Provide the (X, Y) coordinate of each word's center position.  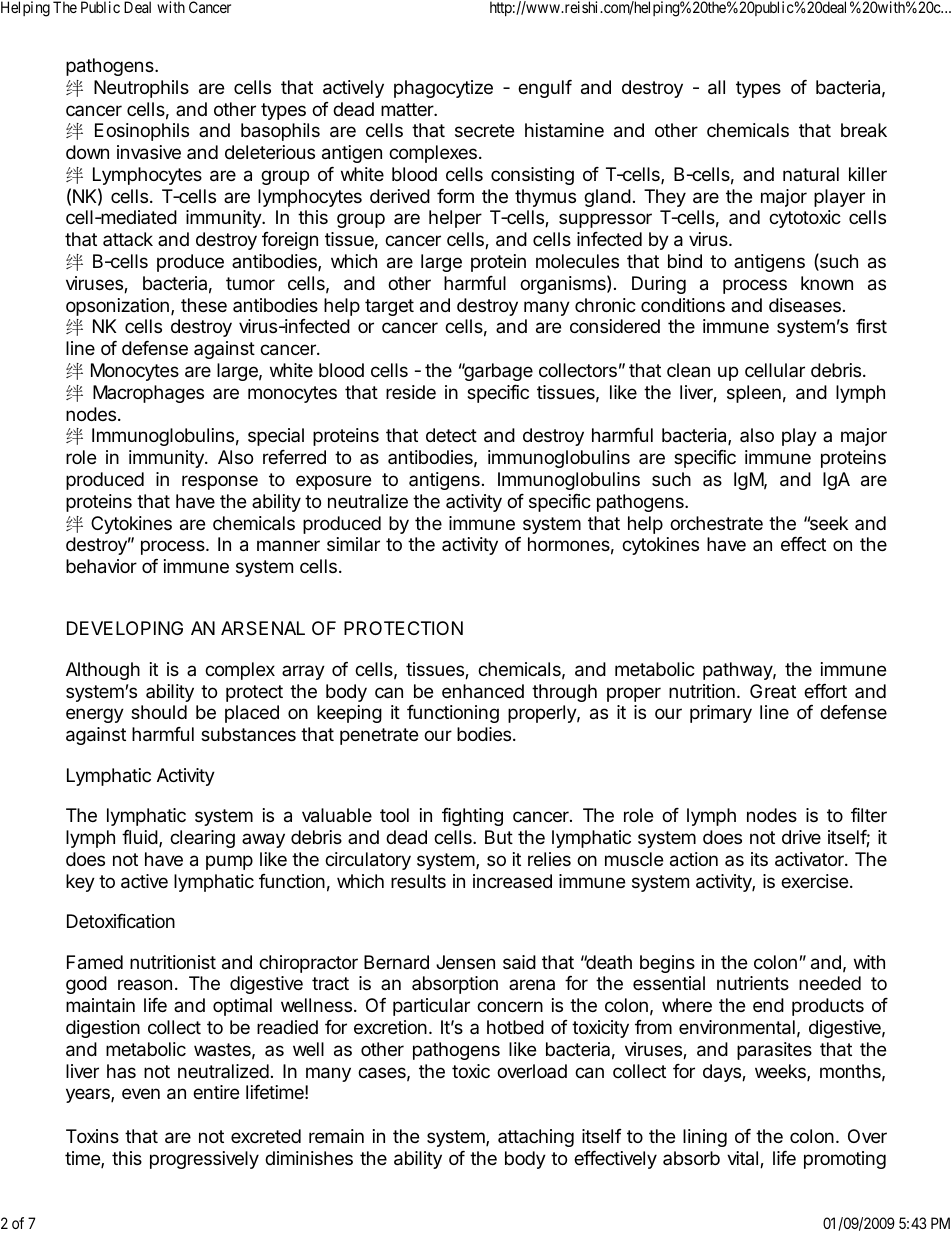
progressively (204, 1160)
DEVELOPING (125, 628)
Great (773, 691)
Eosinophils (142, 132)
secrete (484, 130)
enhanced (483, 691)
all (716, 87)
